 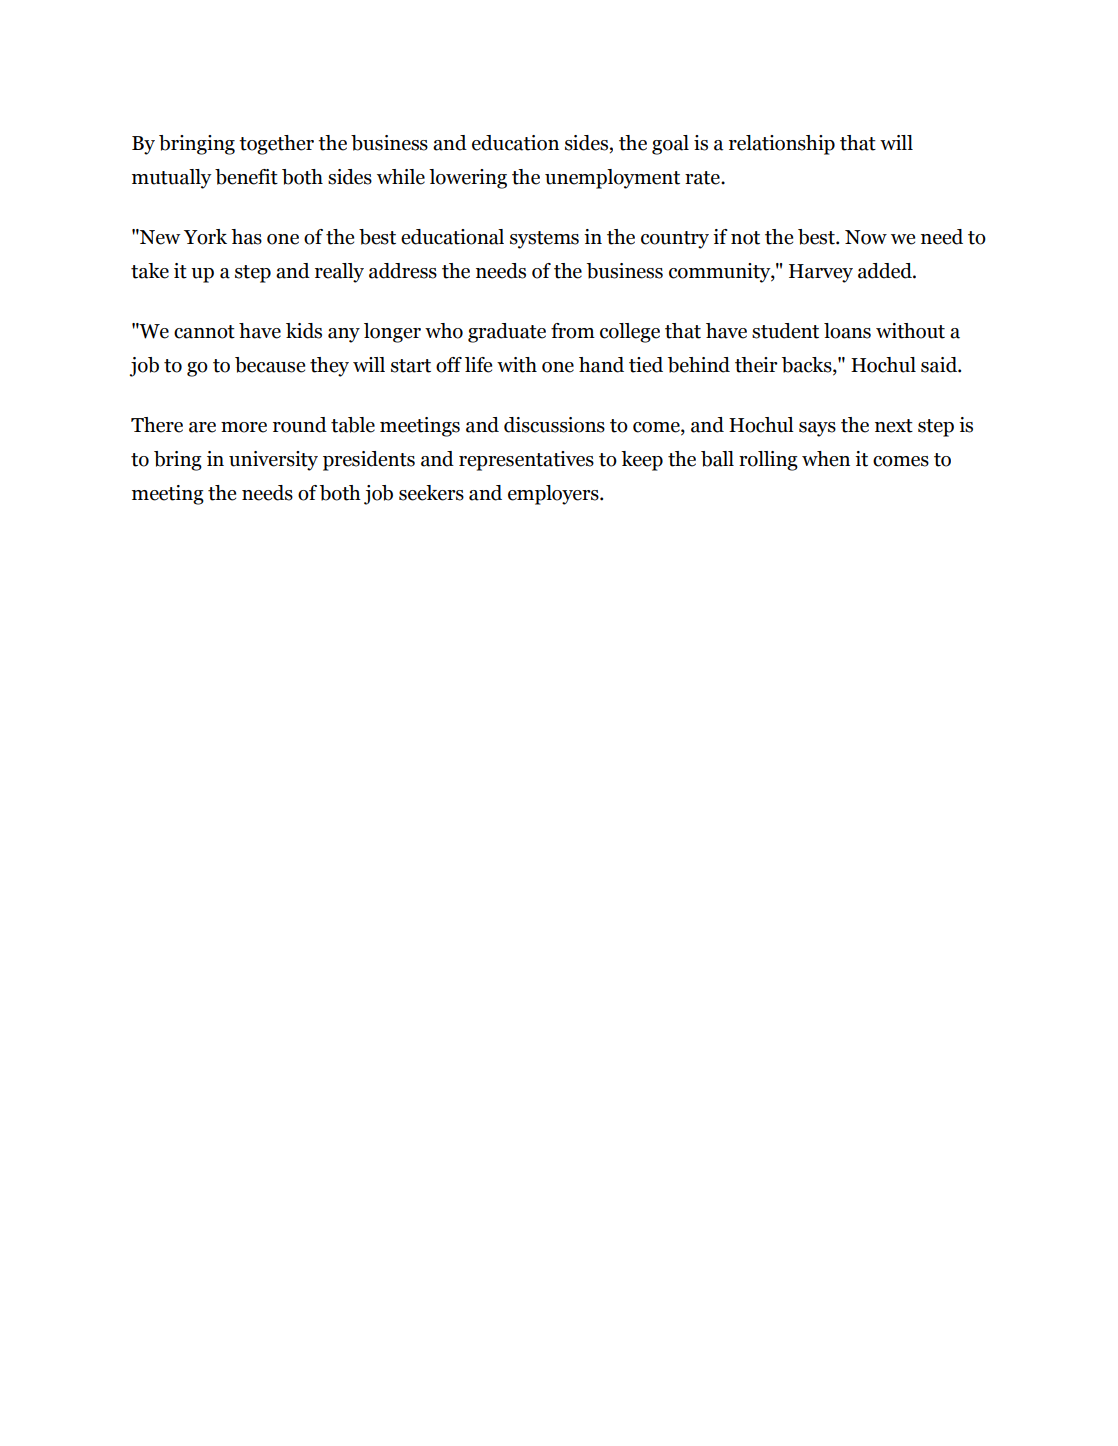 What do you see at coordinates (273, 461) in the image?
I see `university` at bounding box center [273, 461].
